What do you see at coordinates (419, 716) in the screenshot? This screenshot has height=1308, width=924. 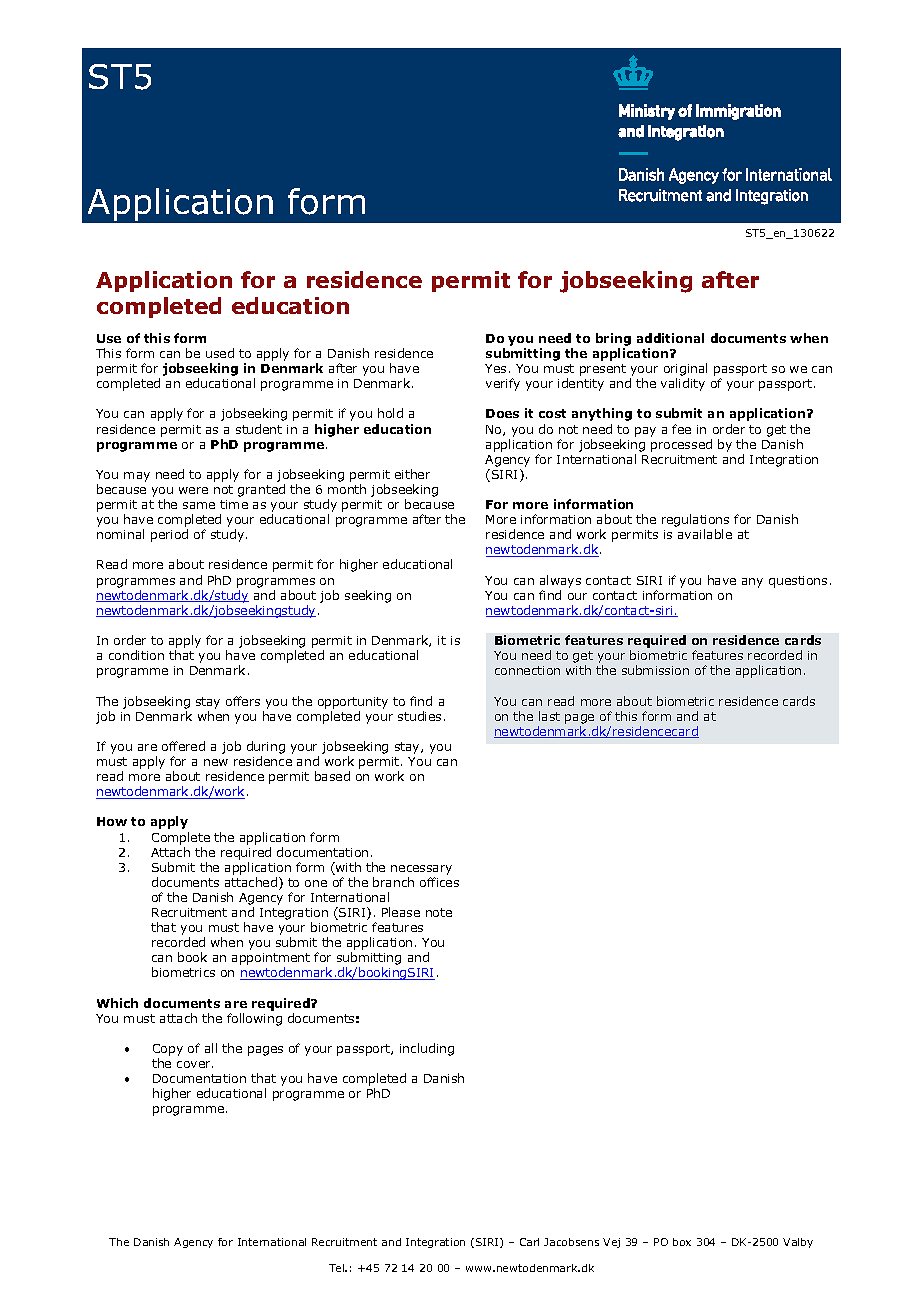 I see `studies` at bounding box center [419, 716].
